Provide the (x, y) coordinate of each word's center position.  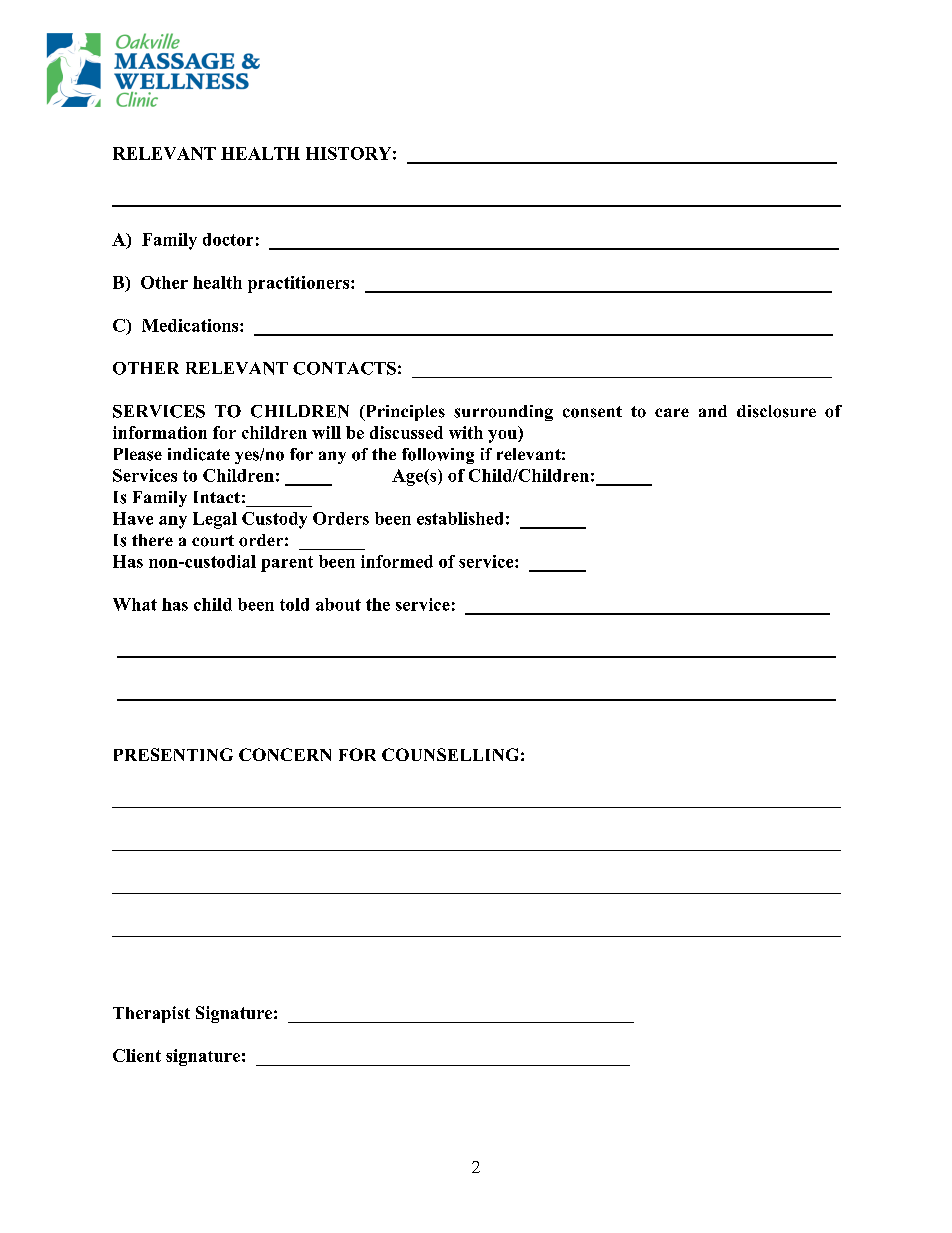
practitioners (300, 284)
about (338, 604)
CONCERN (285, 754)
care (672, 412)
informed (397, 561)
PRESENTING (173, 754)
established (460, 518)
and (713, 411)
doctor (228, 239)
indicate (199, 454)
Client (137, 1055)
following (438, 456)
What (135, 604)
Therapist (151, 1014)
